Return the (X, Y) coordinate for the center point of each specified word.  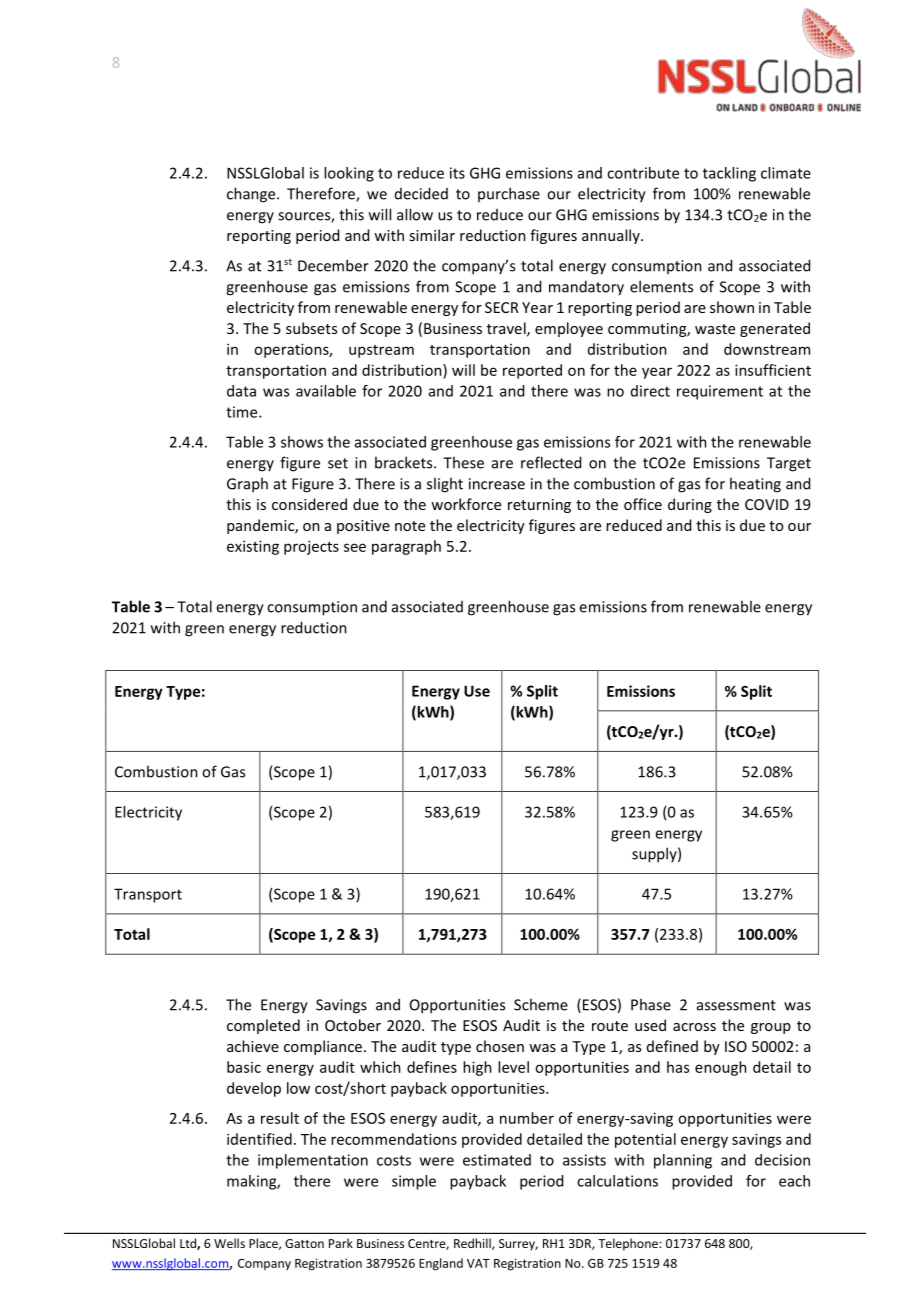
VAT (478, 1263)
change (252, 195)
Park (341, 1243)
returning (539, 506)
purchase (509, 194)
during (690, 505)
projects (311, 547)
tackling (729, 174)
